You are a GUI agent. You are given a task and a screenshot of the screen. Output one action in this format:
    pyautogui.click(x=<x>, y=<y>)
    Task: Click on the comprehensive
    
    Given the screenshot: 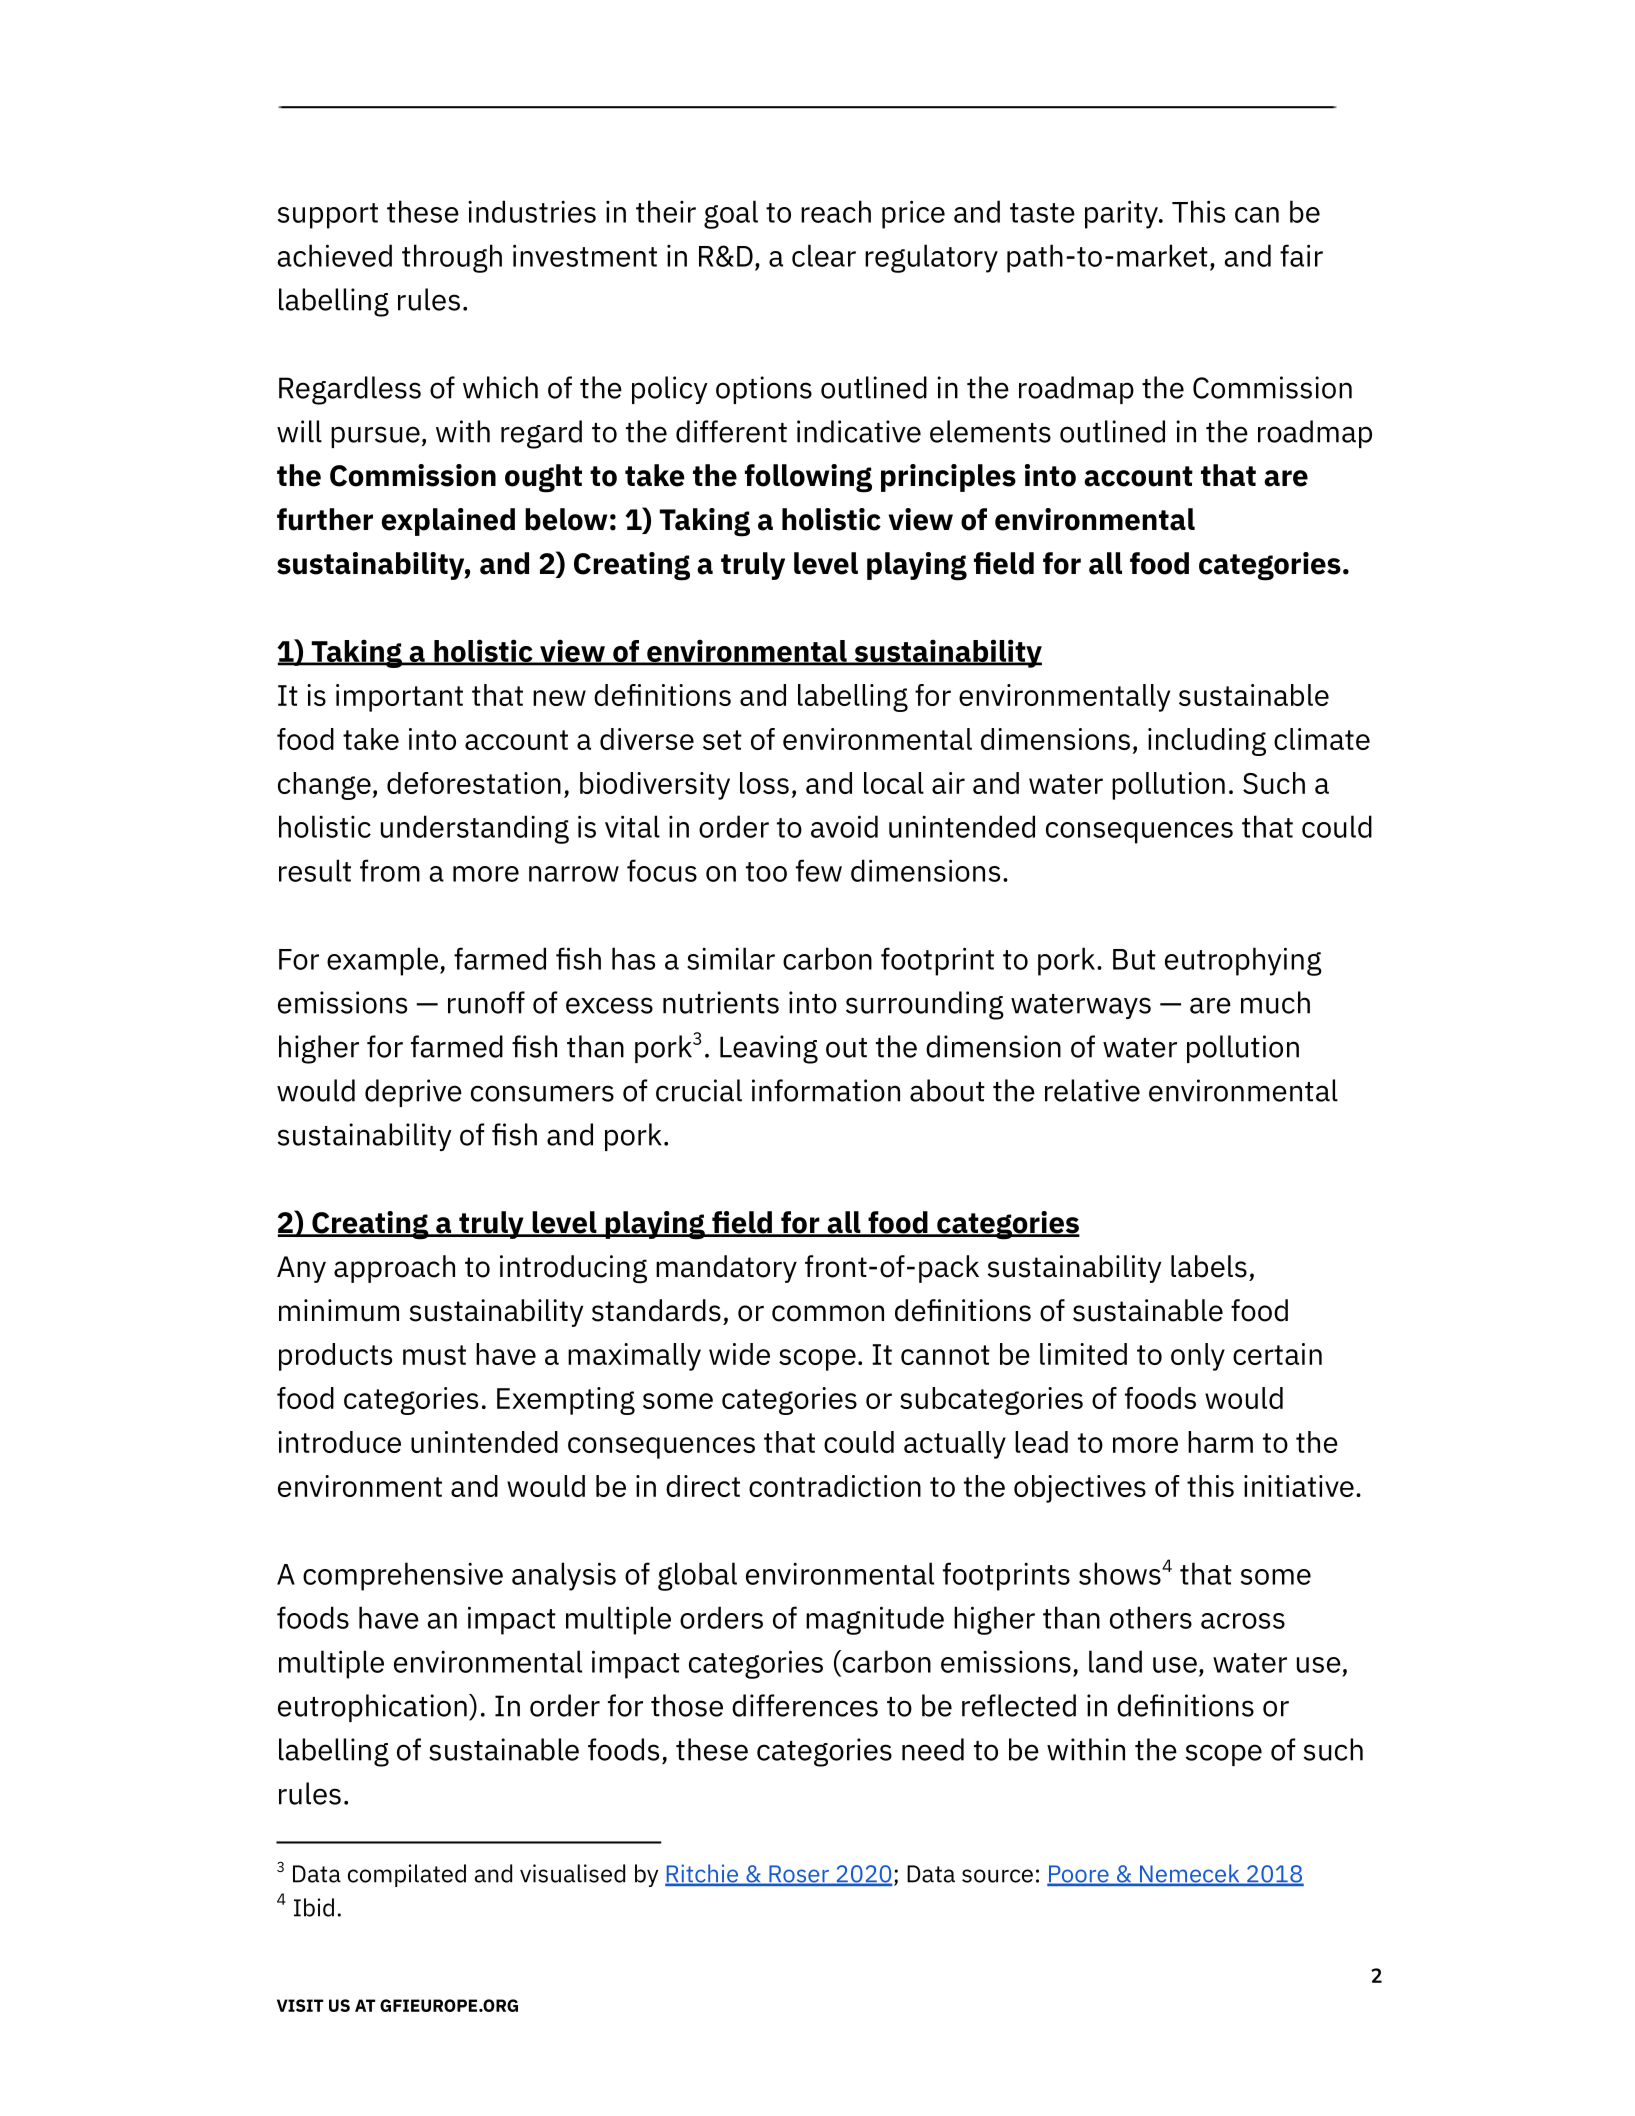 What is the action you would take?
    pyautogui.click(x=403, y=1576)
